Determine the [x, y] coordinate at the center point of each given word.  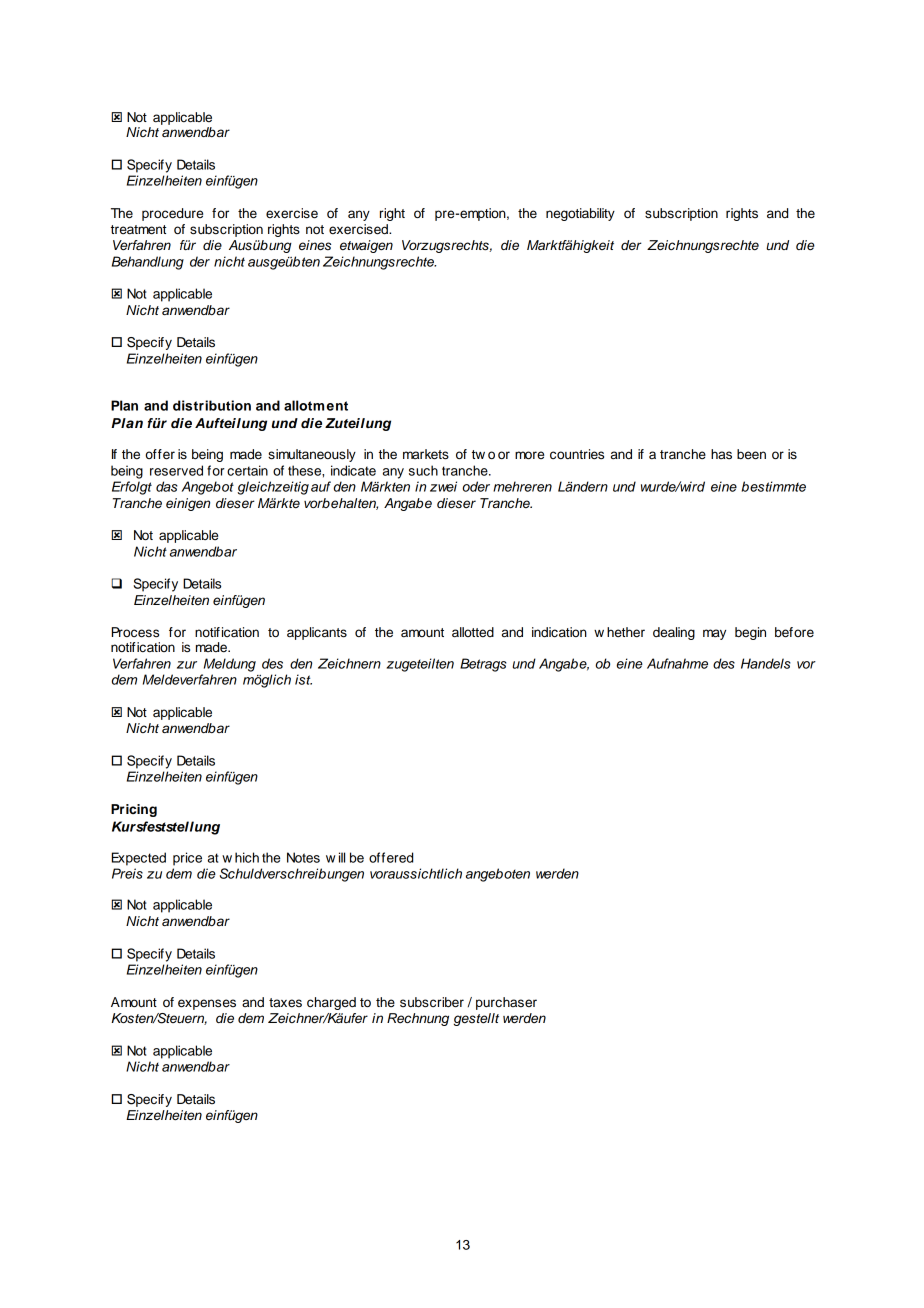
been [751, 454]
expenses [207, 1004]
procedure [172, 214]
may [714, 634]
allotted [473, 632]
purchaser [506, 1003]
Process [135, 632]
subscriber [432, 1002]
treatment [138, 230]
